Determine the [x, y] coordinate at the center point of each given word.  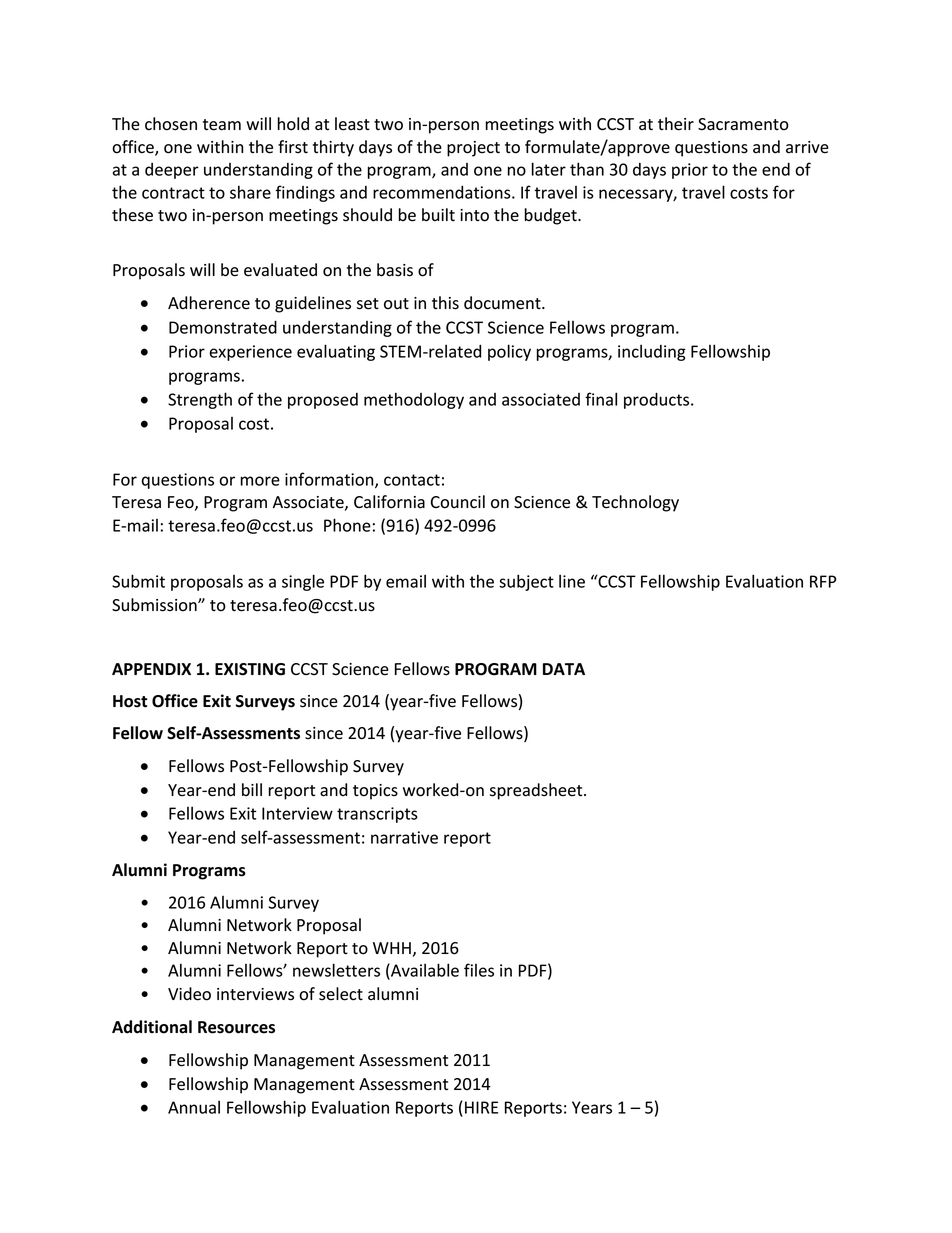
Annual [194, 1107]
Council [458, 502]
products [658, 400]
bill [252, 789]
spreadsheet [537, 791]
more [260, 481]
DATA [564, 669]
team [222, 125]
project [473, 149]
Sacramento [743, 124]
